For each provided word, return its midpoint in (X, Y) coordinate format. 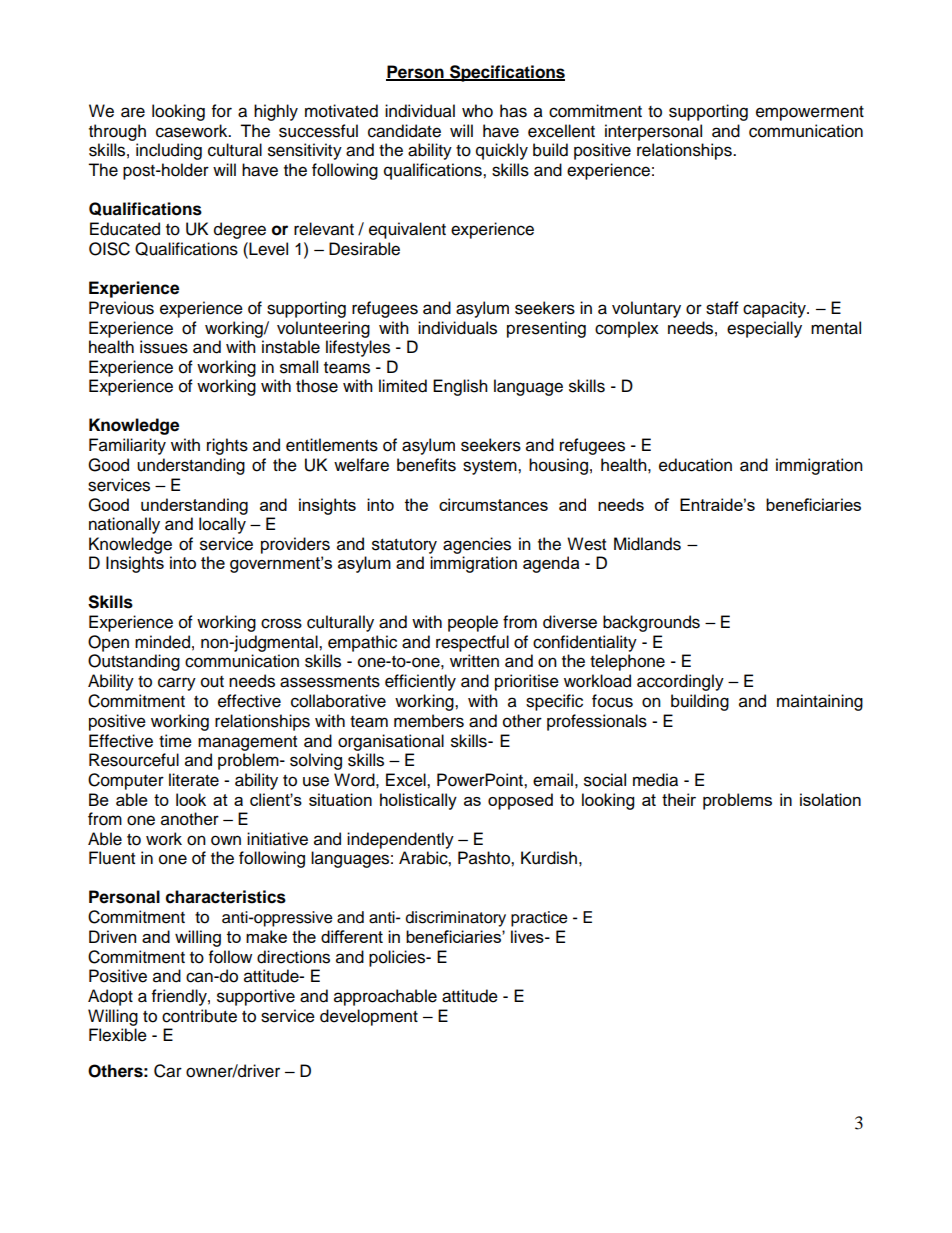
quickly (502, 151)
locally (222, 525)
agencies (477, 545)
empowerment (810, 113)
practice (539, 919)
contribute (199, 1016)
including (169, 151)
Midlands (647, 544)
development (369, 1017)
